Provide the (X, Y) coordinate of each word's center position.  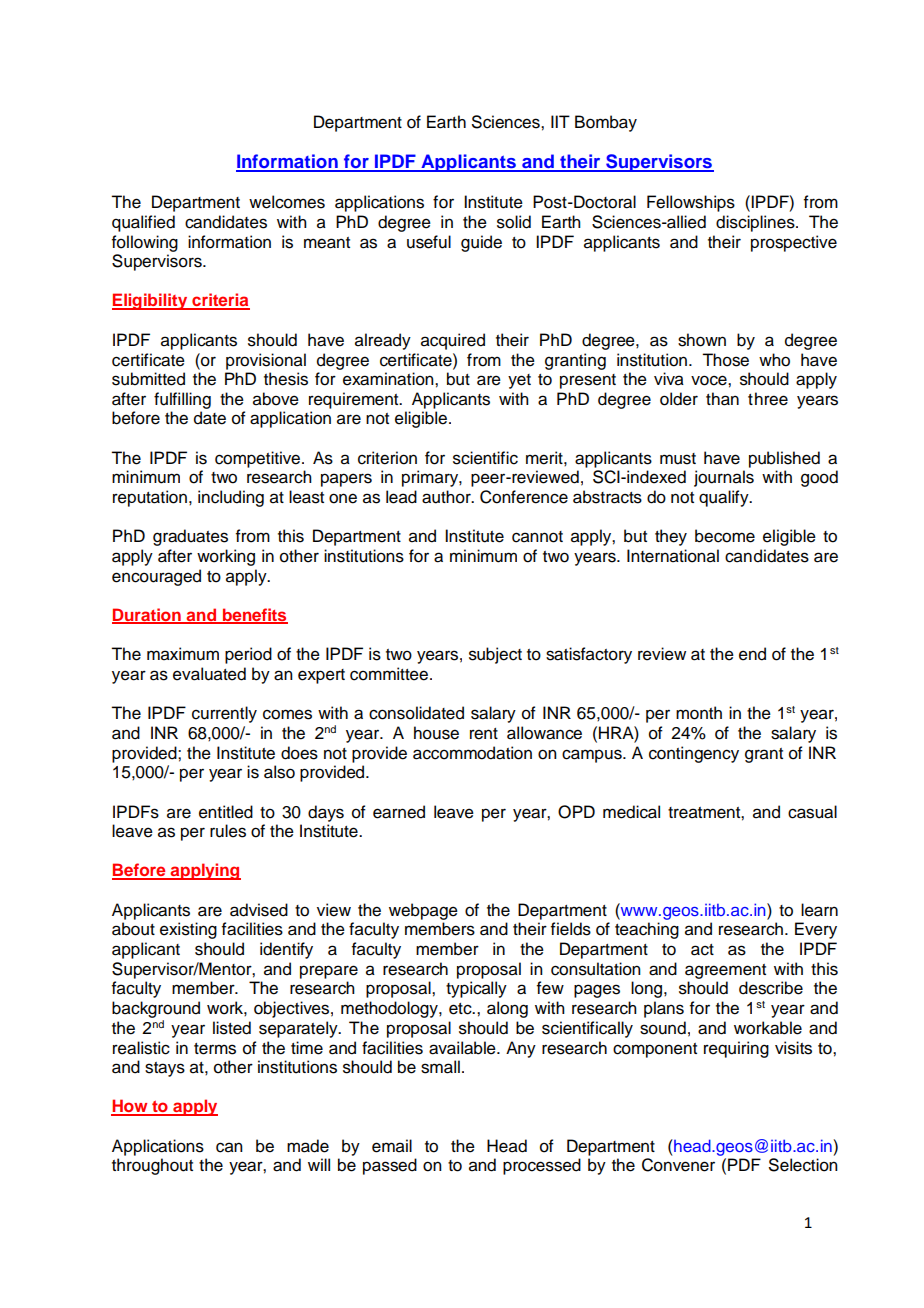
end (752, 654)
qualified (143, 223)
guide (481, 243)
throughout (152, 1166)
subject (495, 655)
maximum (183, 654)
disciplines (756, 223)
